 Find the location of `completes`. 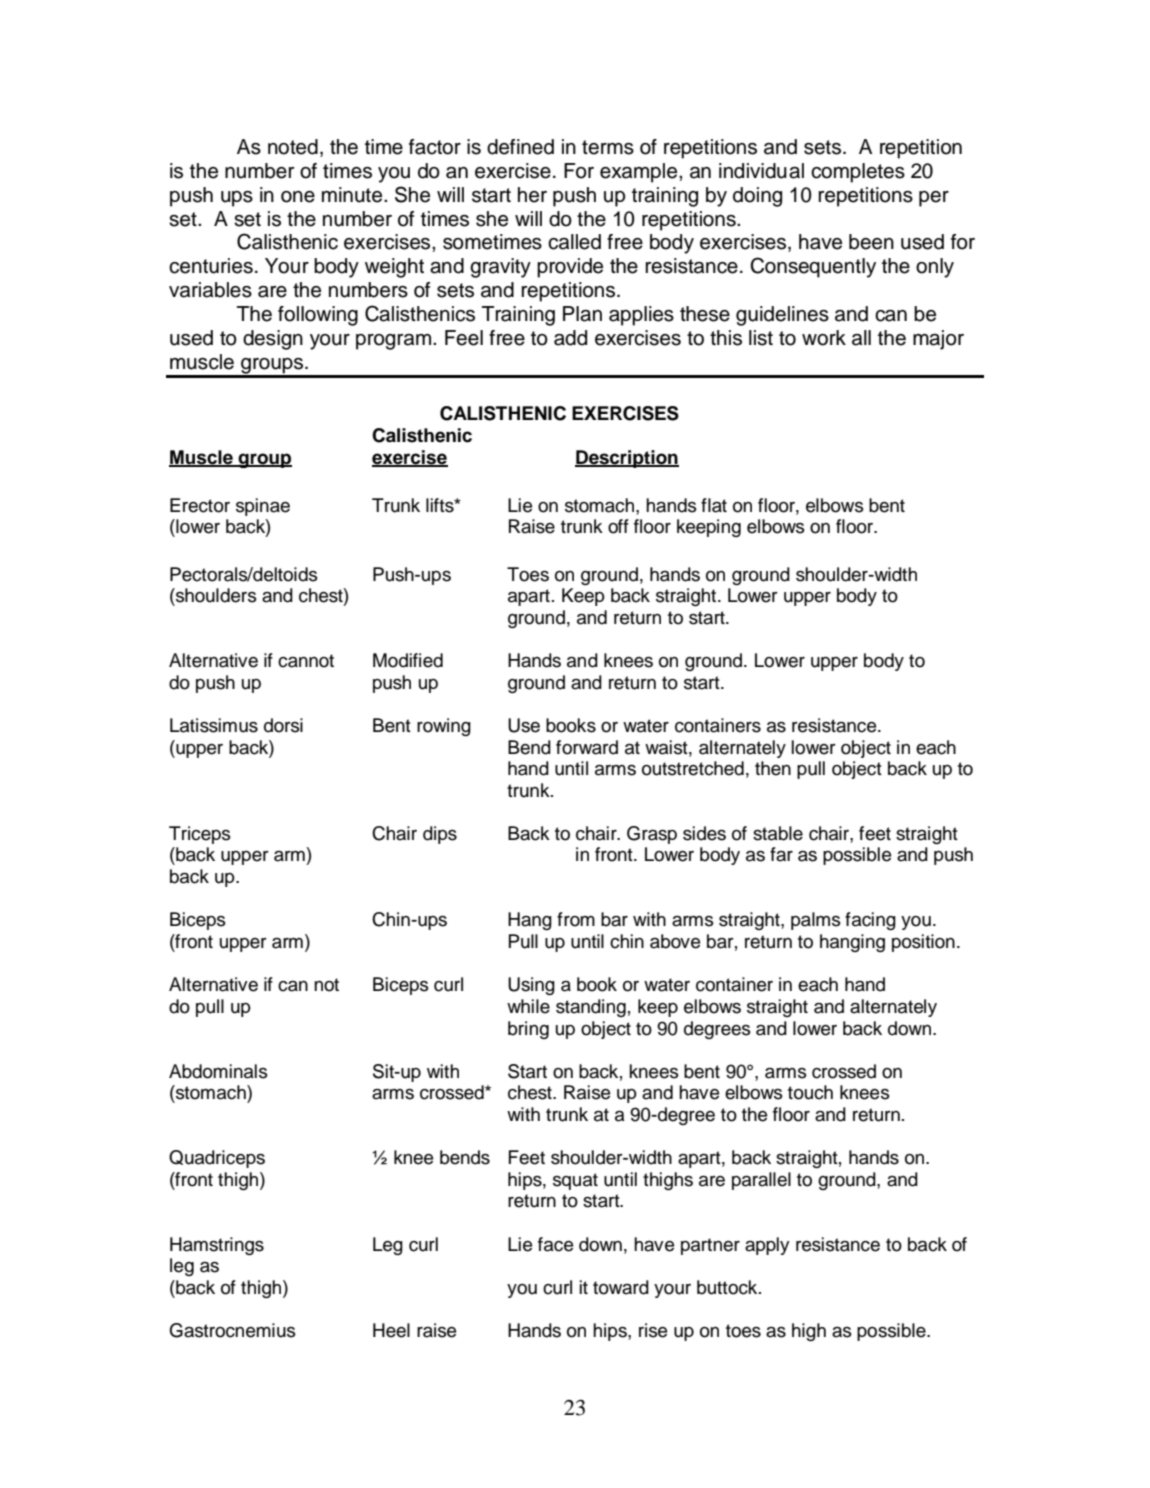

completes is located at coordinates (858, 173).
